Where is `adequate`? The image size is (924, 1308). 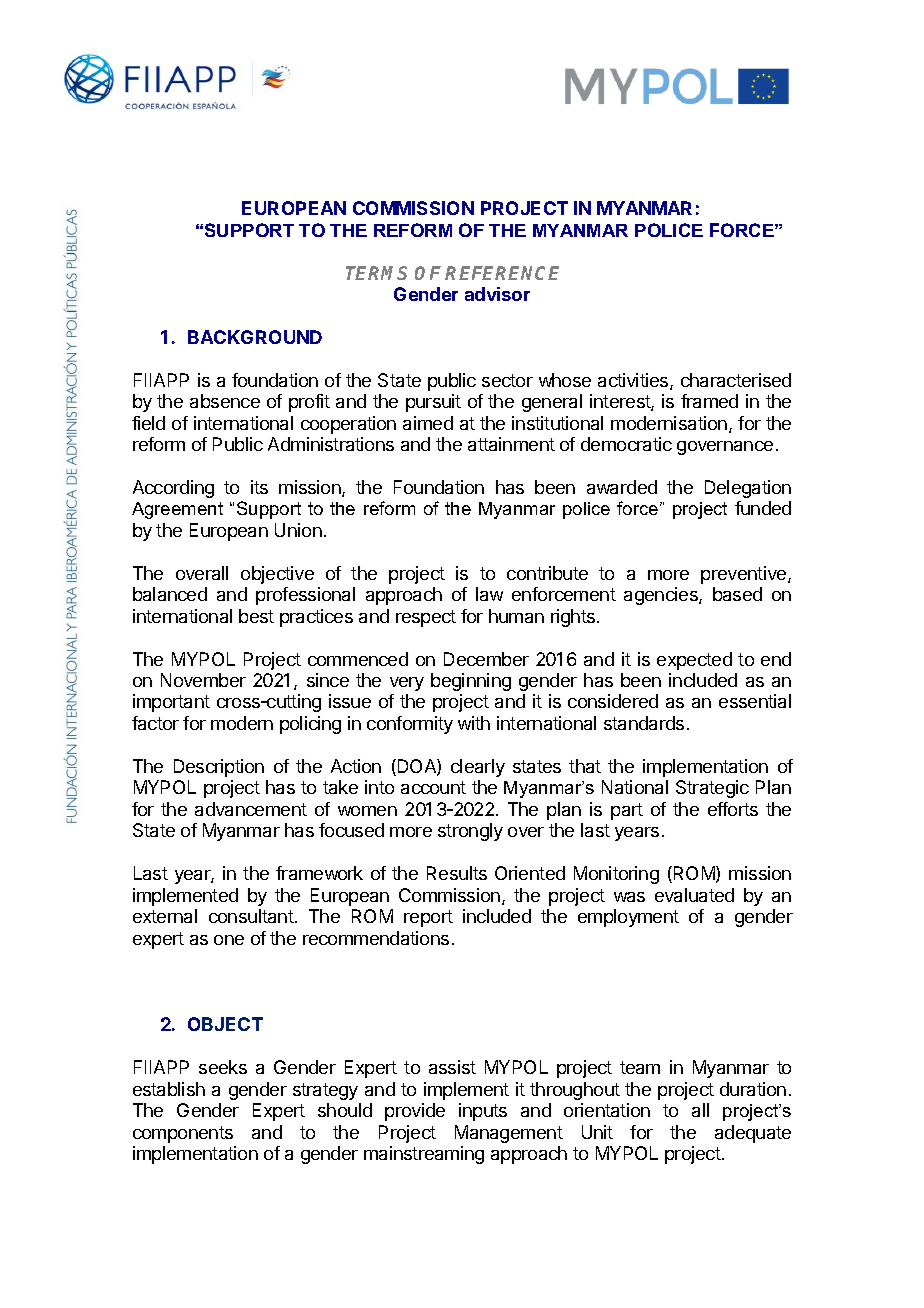
adequate is located at coordinates (753, 1134).
